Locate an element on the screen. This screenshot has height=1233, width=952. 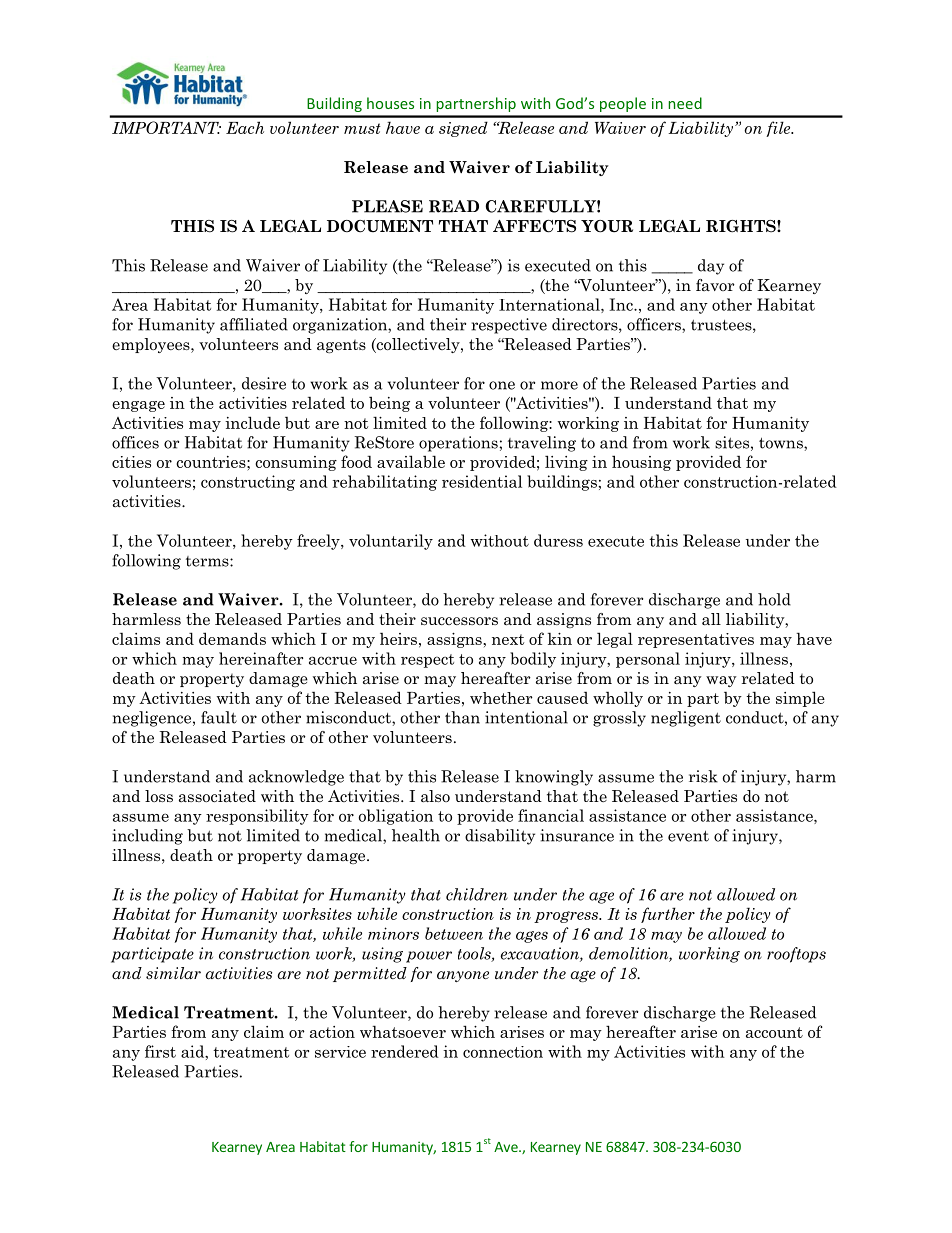
representatives is located at coordinates (696, 640).
